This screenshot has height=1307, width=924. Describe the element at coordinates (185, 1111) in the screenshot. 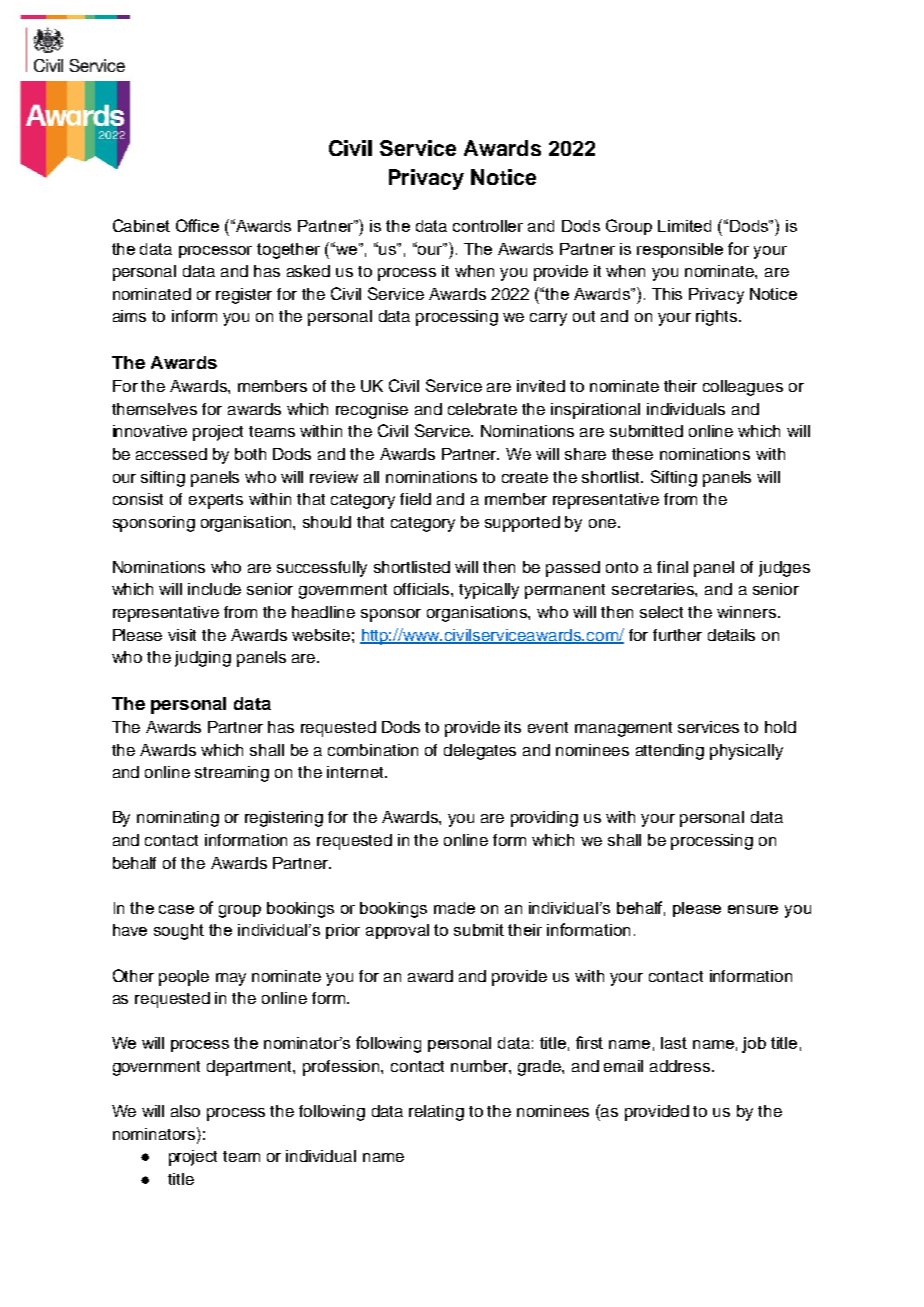

I see `also` at that location.
